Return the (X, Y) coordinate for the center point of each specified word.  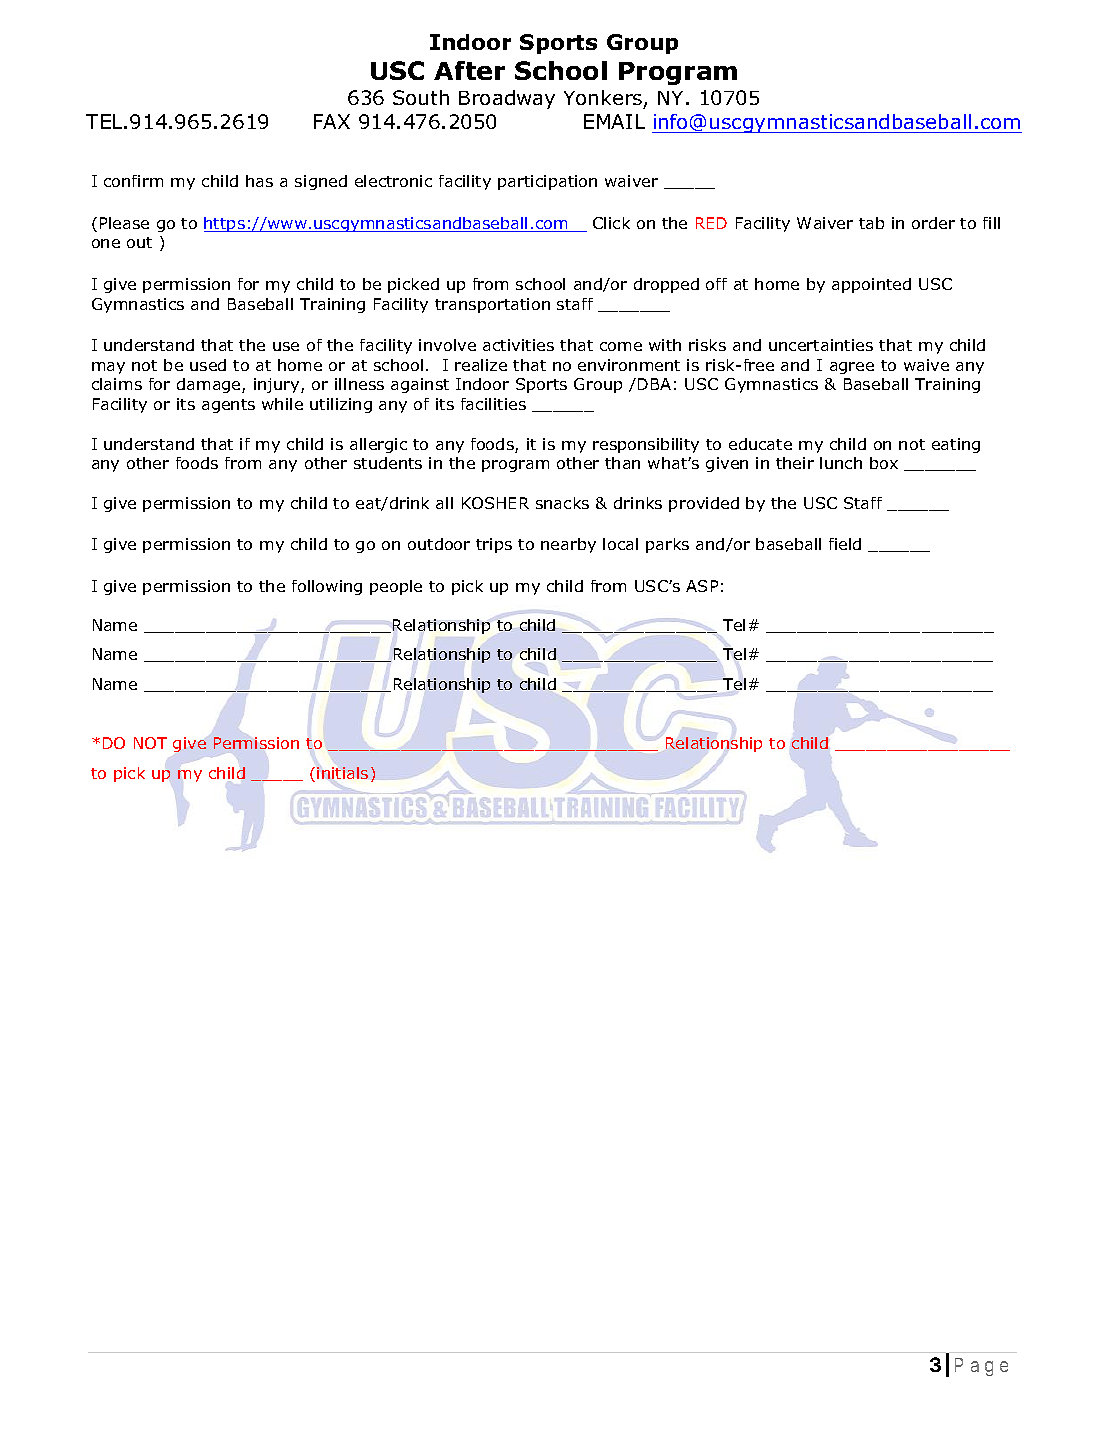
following (327, 587)
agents (228, 406)
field (845, 544)
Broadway (507, 99)
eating (956, 445)
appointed (871, 285)
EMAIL (614, 121)
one (106, 243)
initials (342, 773)
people (396, 587)
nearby (568, 545)
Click (611, 223)
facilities (493, 404)
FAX (332, 121)
